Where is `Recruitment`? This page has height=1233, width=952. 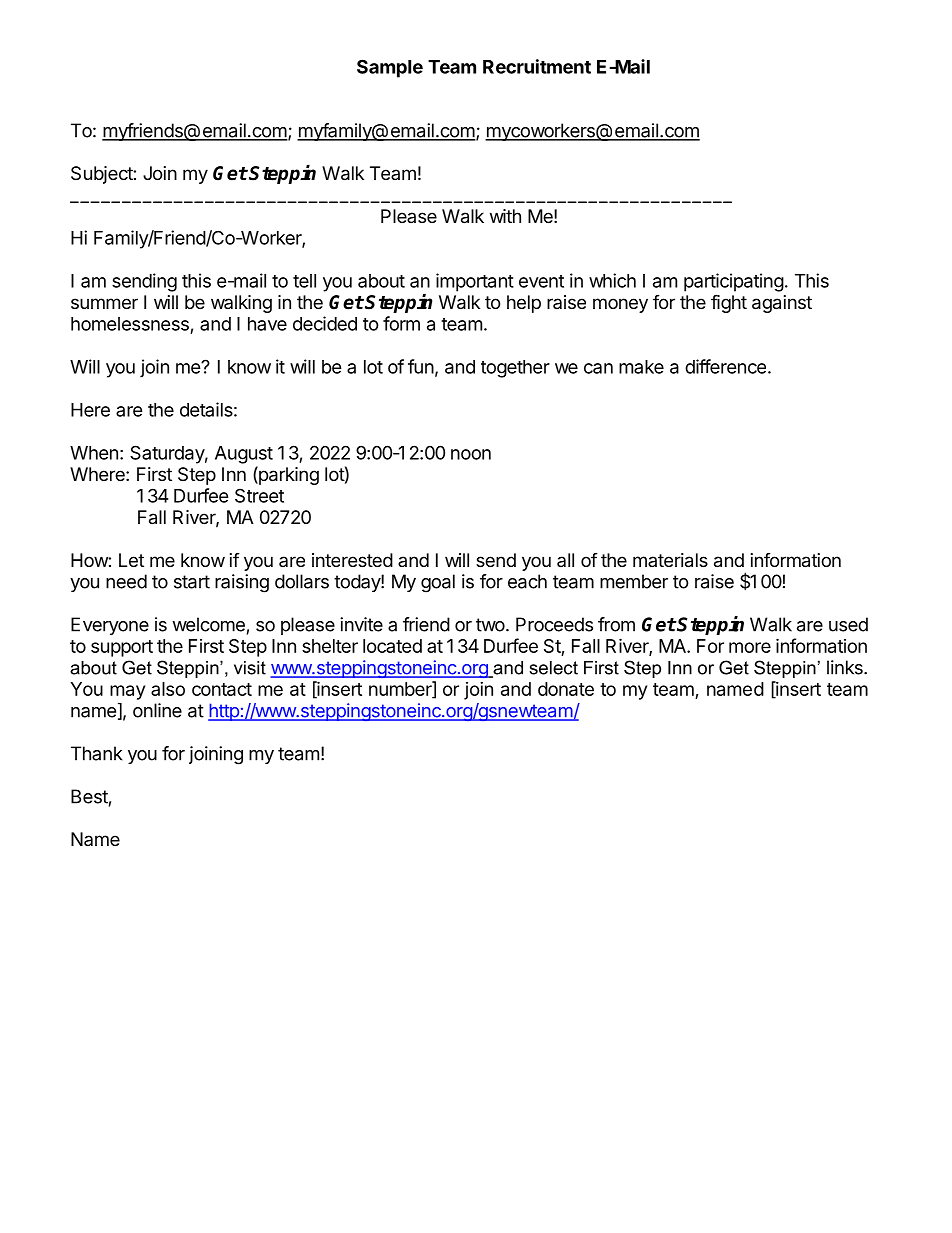 Recruitment is located at coordinates (537, 66).
